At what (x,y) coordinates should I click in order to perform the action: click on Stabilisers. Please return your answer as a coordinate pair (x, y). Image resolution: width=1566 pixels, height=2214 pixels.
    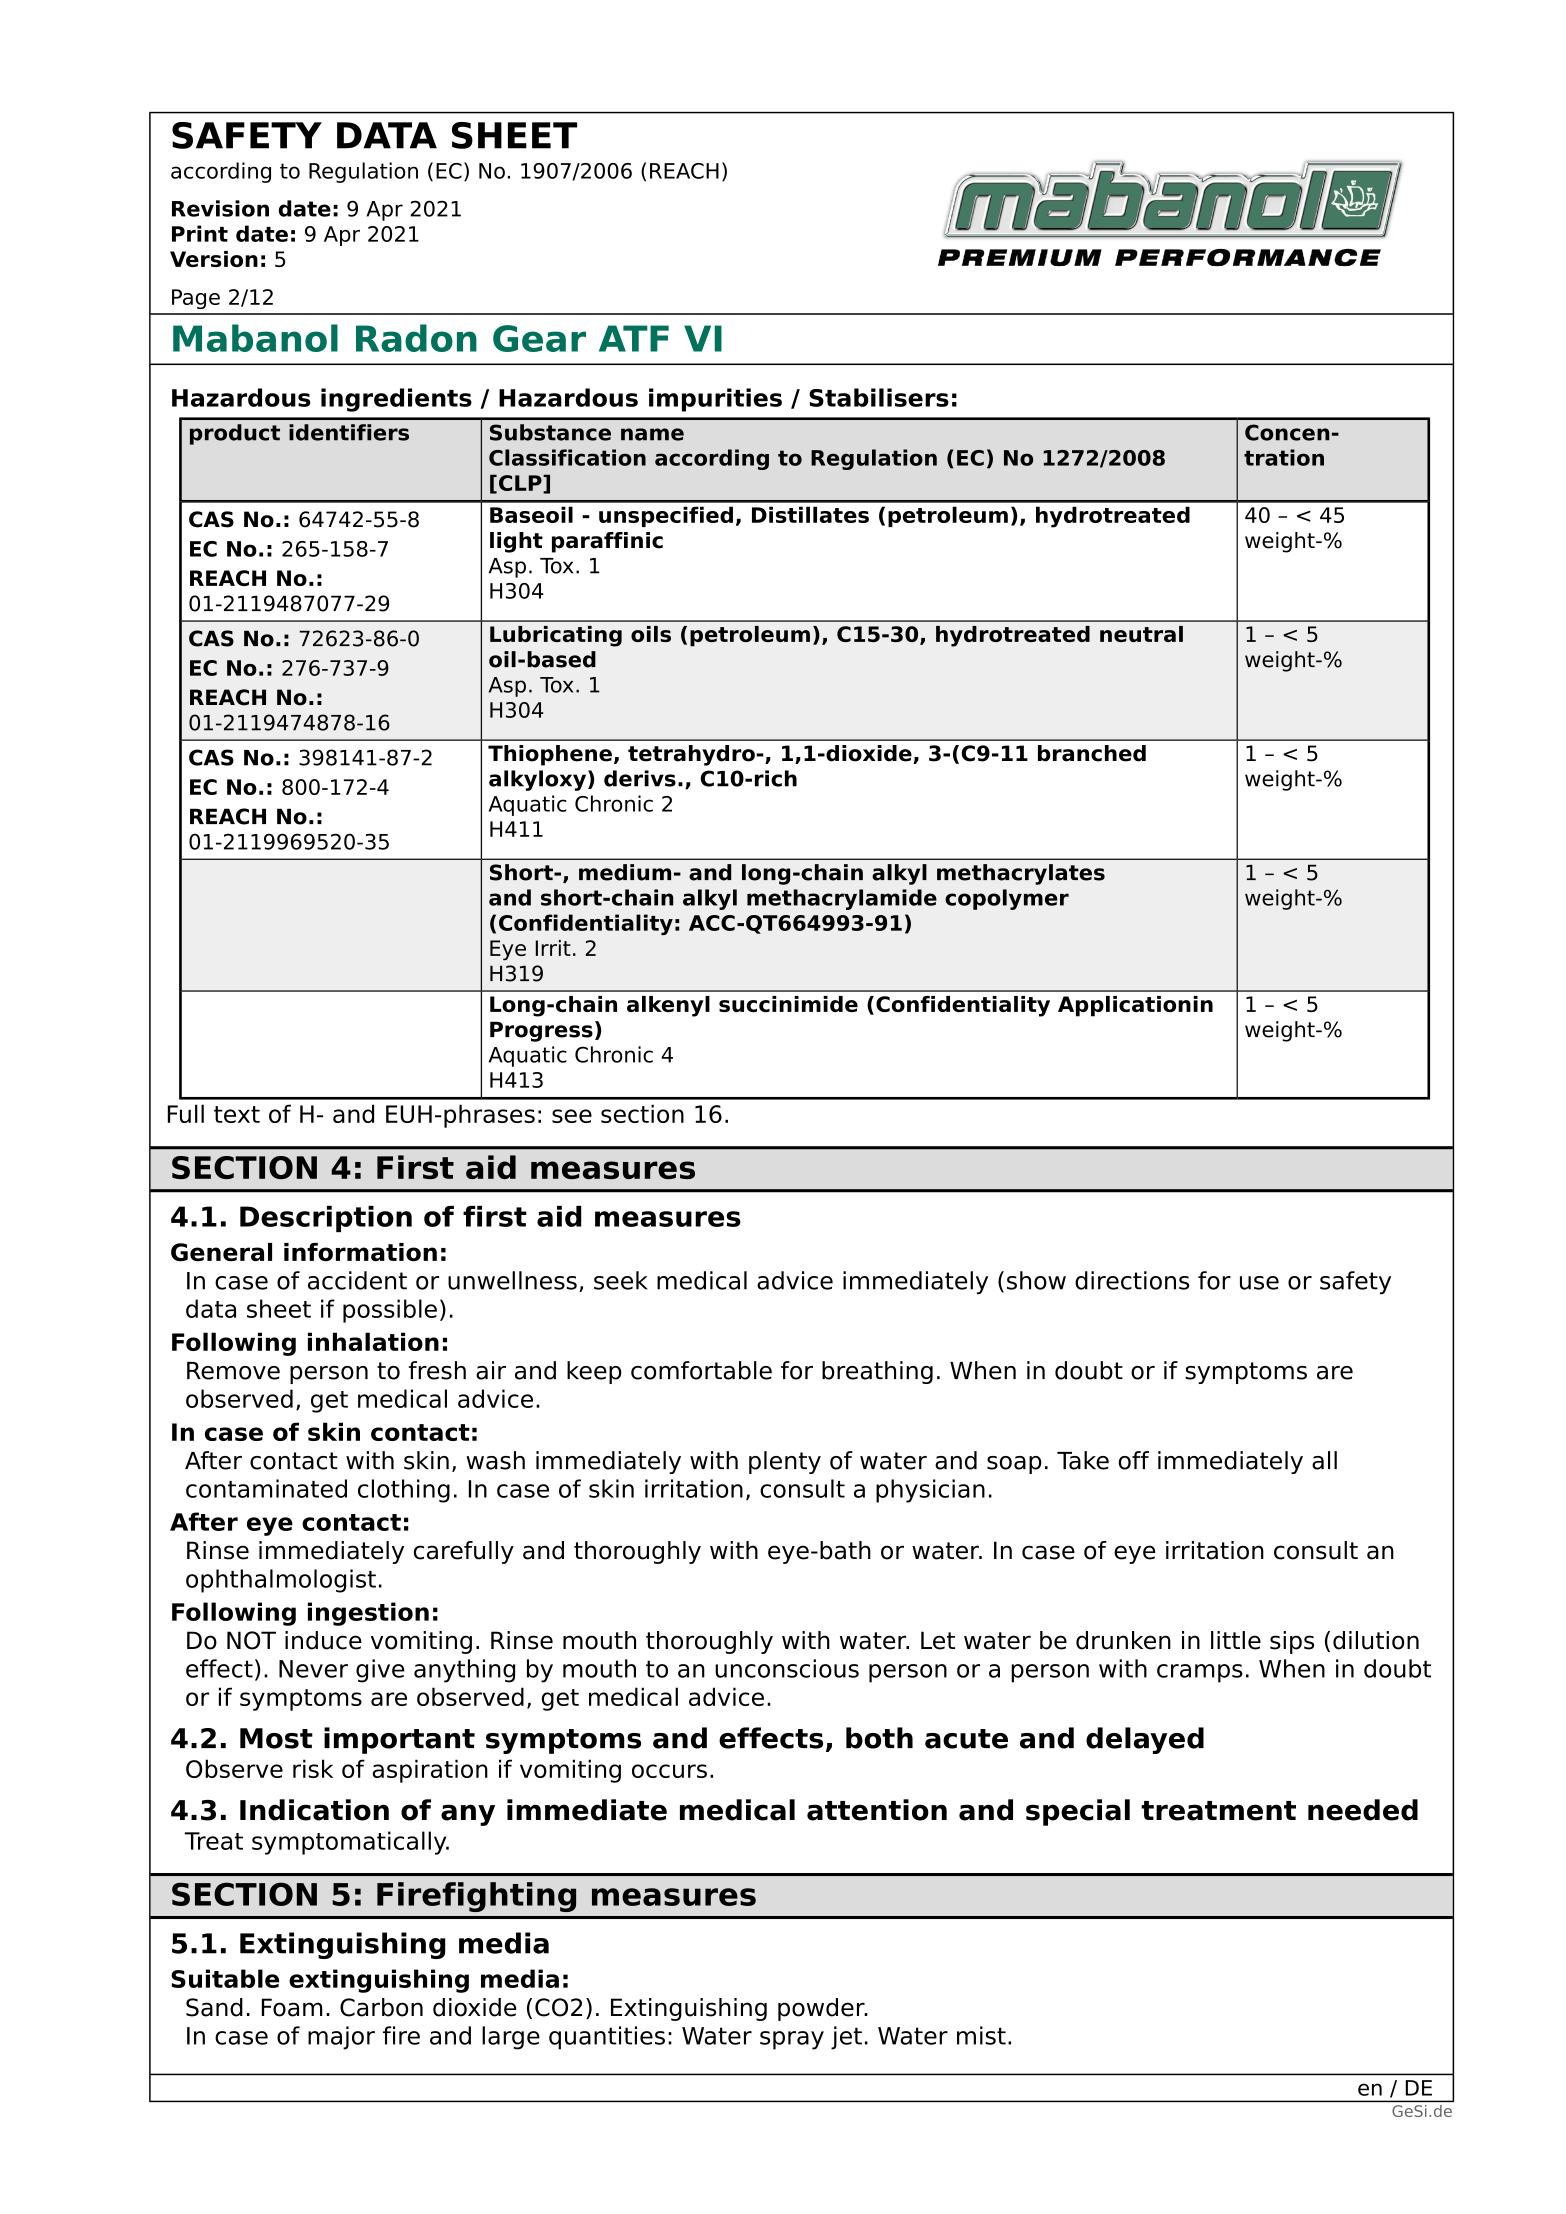
    Looking at the image, I should click on (879, 397).
